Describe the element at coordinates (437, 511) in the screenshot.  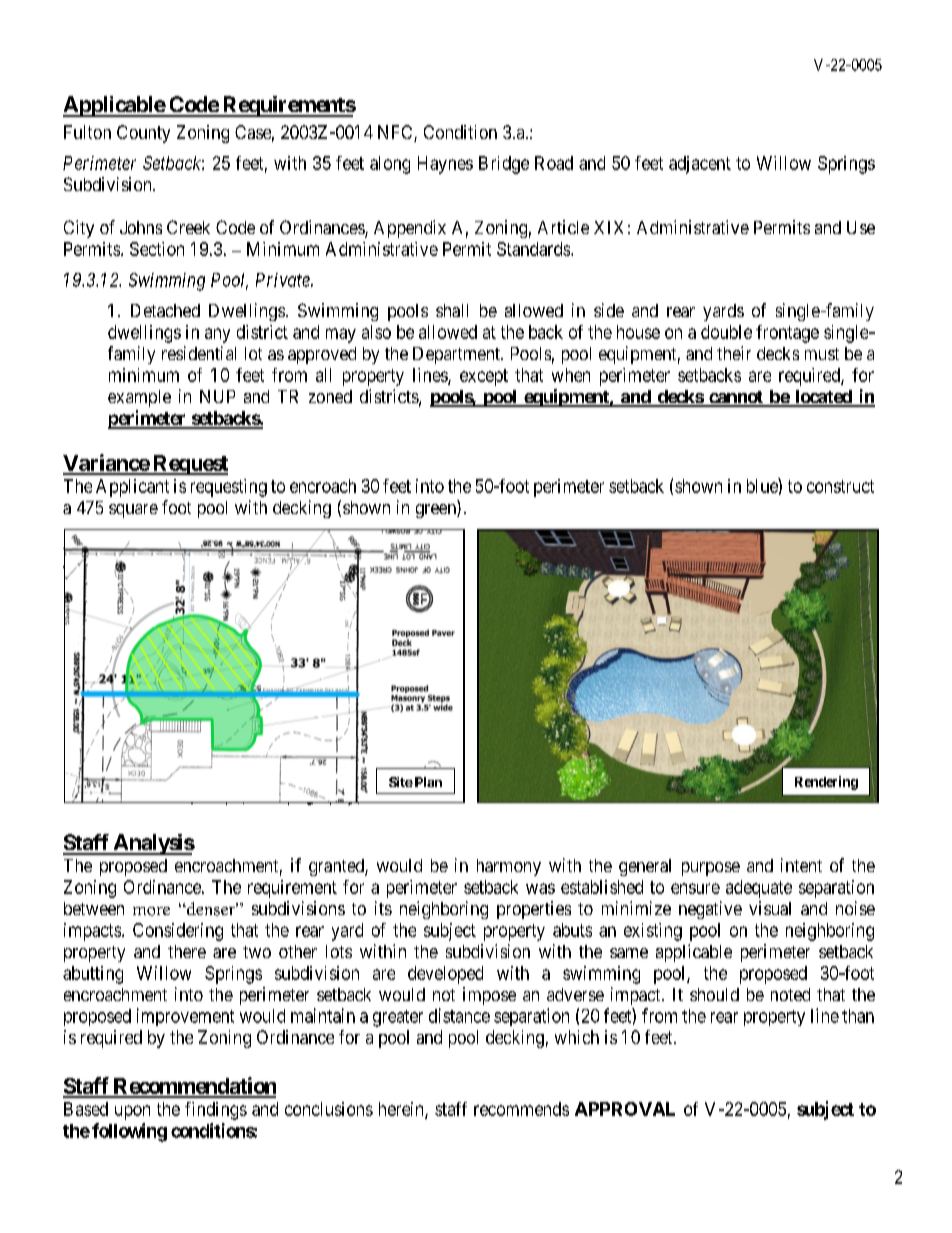
I see `green` at that location.
